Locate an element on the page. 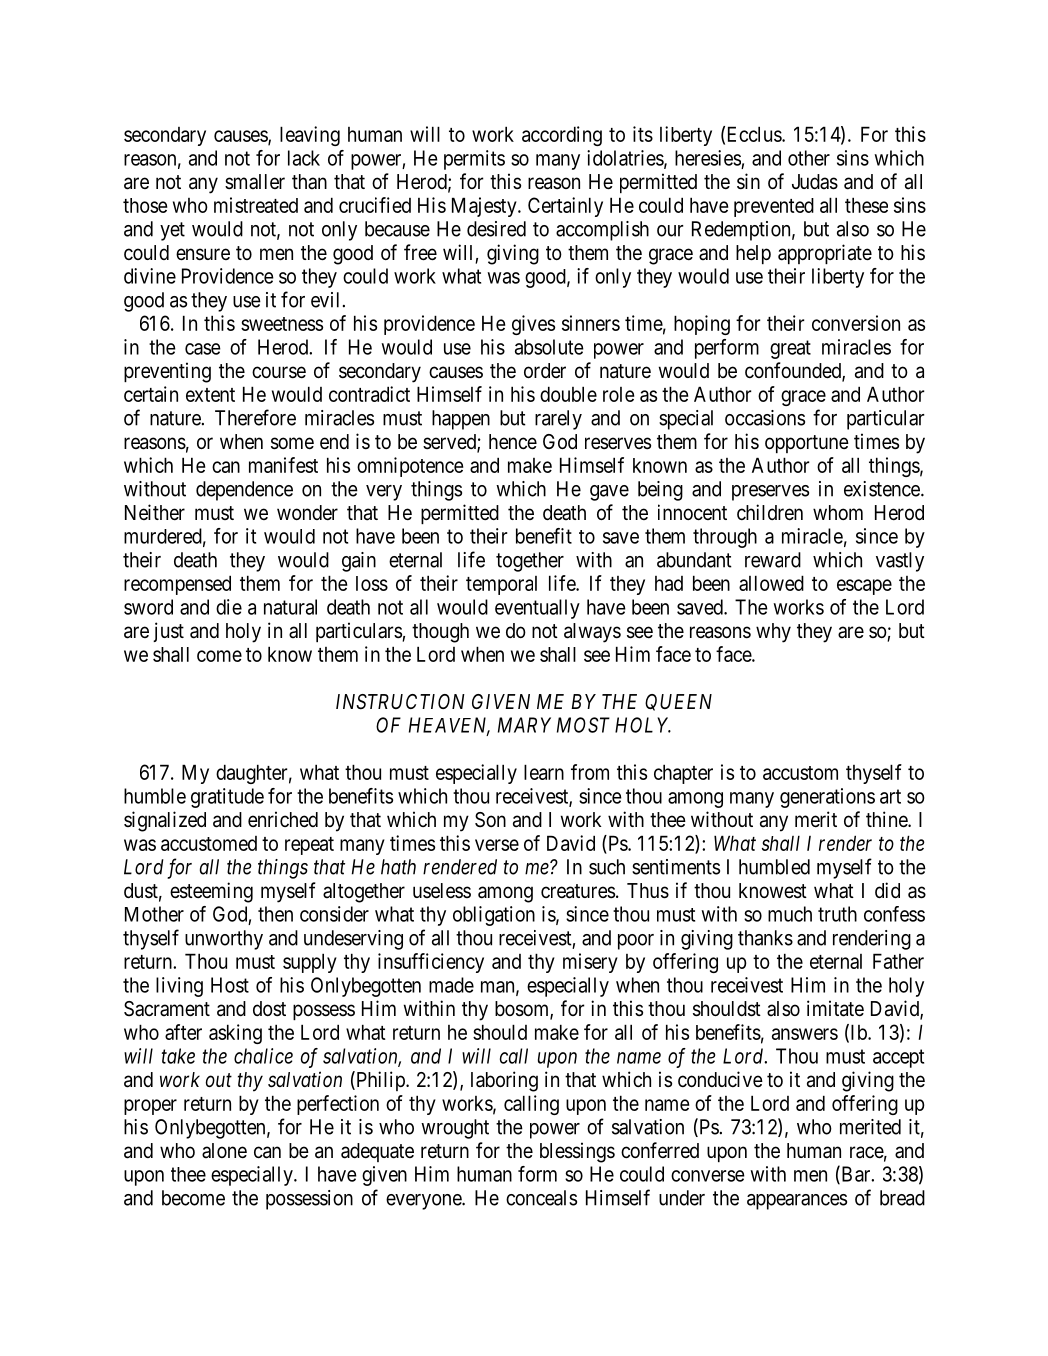 This page has height=1356, width=1048. permits is located at coordinates (474, 160).
